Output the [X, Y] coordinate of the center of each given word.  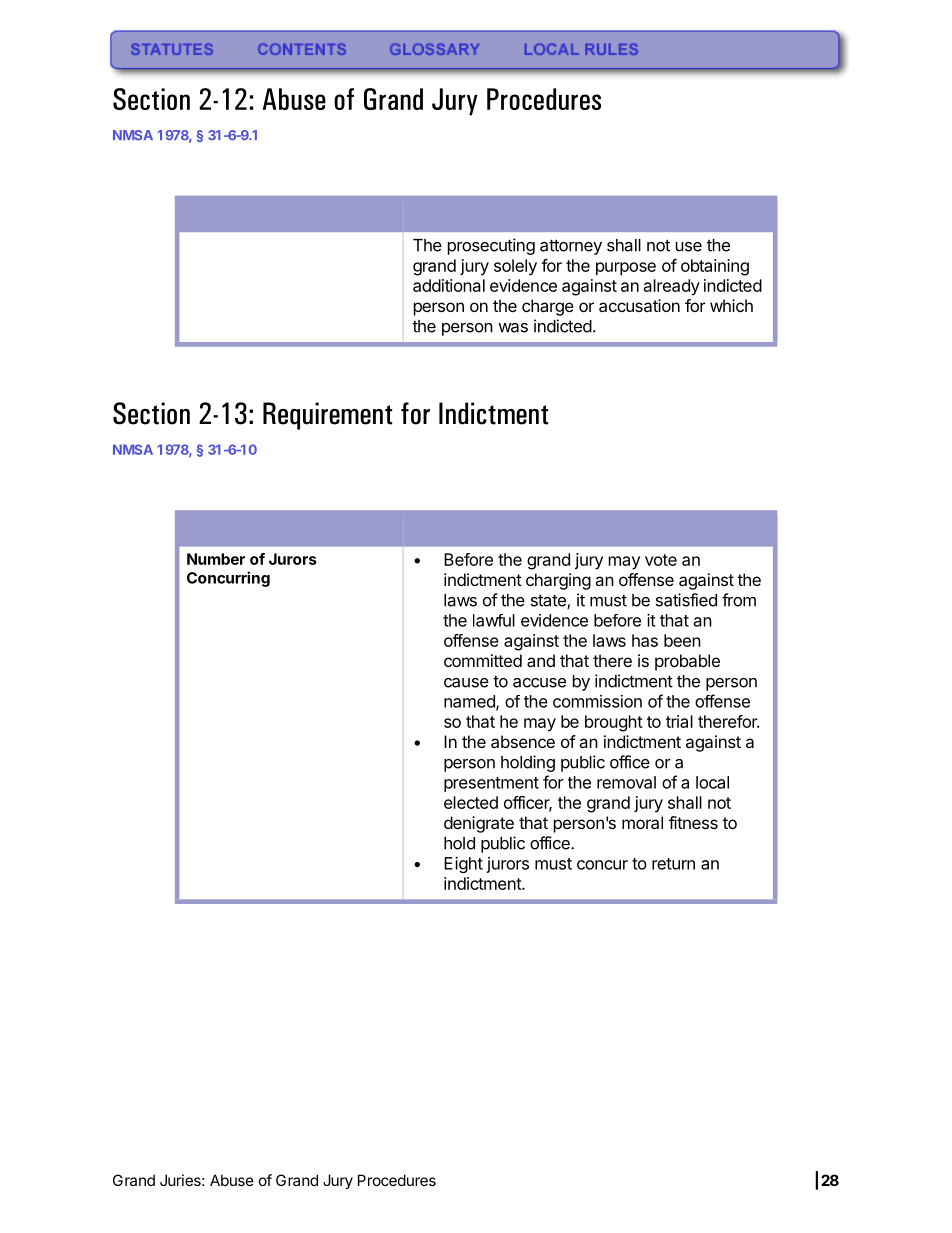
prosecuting [491, 246]
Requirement [327, 416]
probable [687, 662]
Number [216, 559]
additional [449, 285]
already [672, 287]
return [673, 864]
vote [661, 560]
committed [483, 660]
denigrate [479, 824]
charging [558, 581]
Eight [463, 865]
